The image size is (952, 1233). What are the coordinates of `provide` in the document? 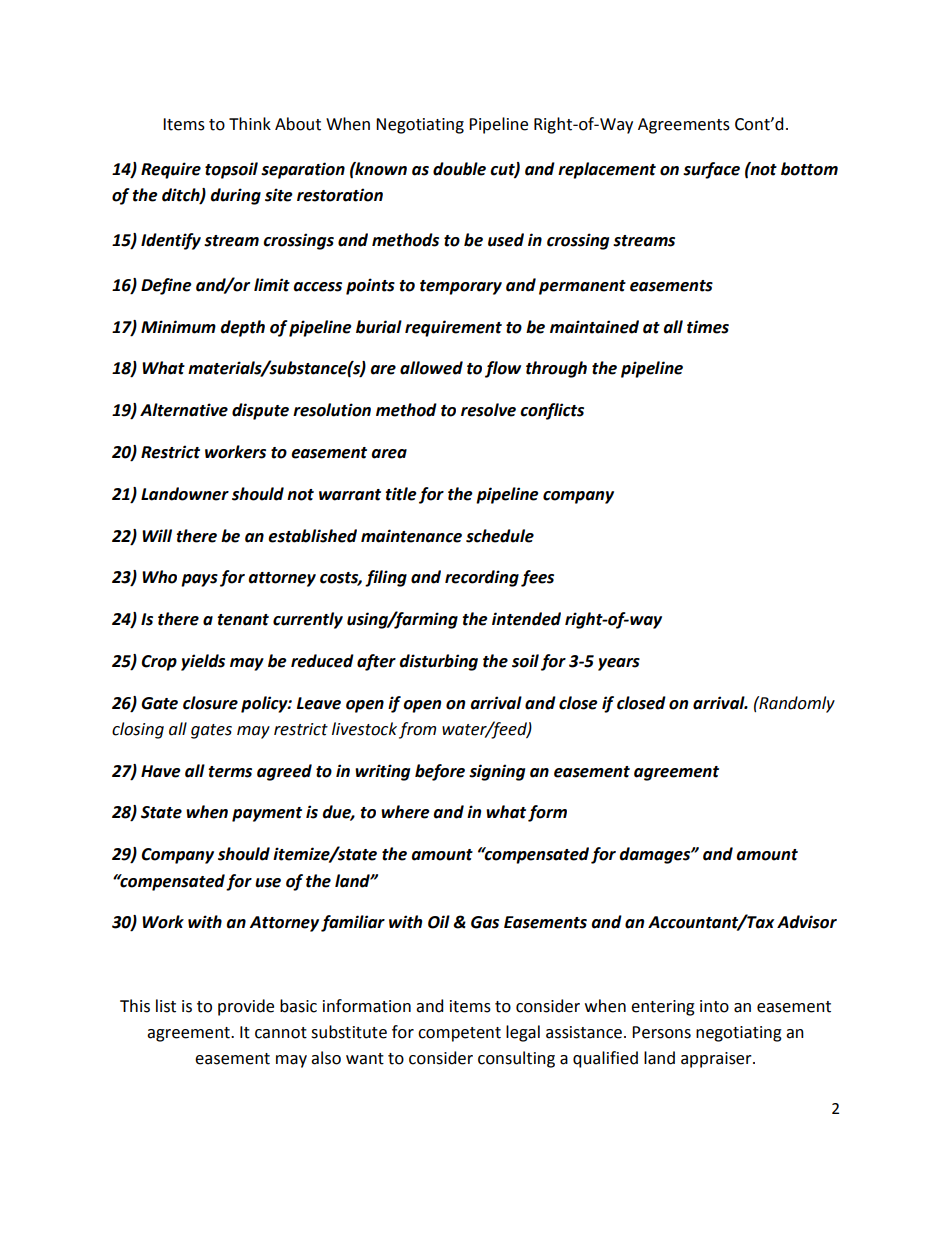 It's located at (246, 1007).
